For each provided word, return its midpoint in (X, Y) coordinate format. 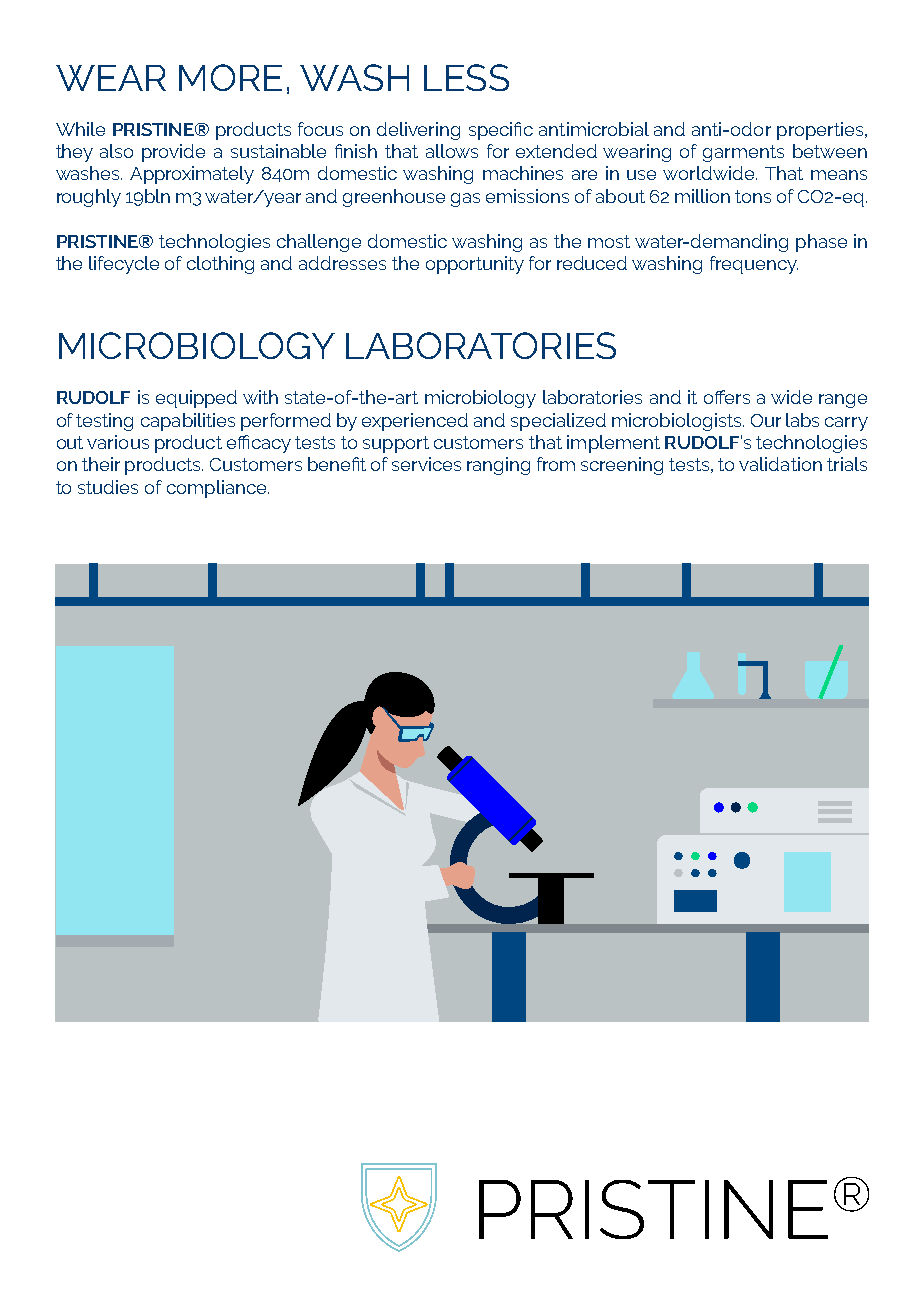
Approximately (192, 175)
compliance (218, 489)
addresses (342, 263)
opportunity (475, 265)
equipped (196, 399)
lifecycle (124, 265)
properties (821, 131)
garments (743, 153)
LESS (466, 77)
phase (821, 243)
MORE (230, 77)
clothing (220, 265)
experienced (415, 422)
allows (452, 151)
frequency (754, 265)
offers (727, 397)
